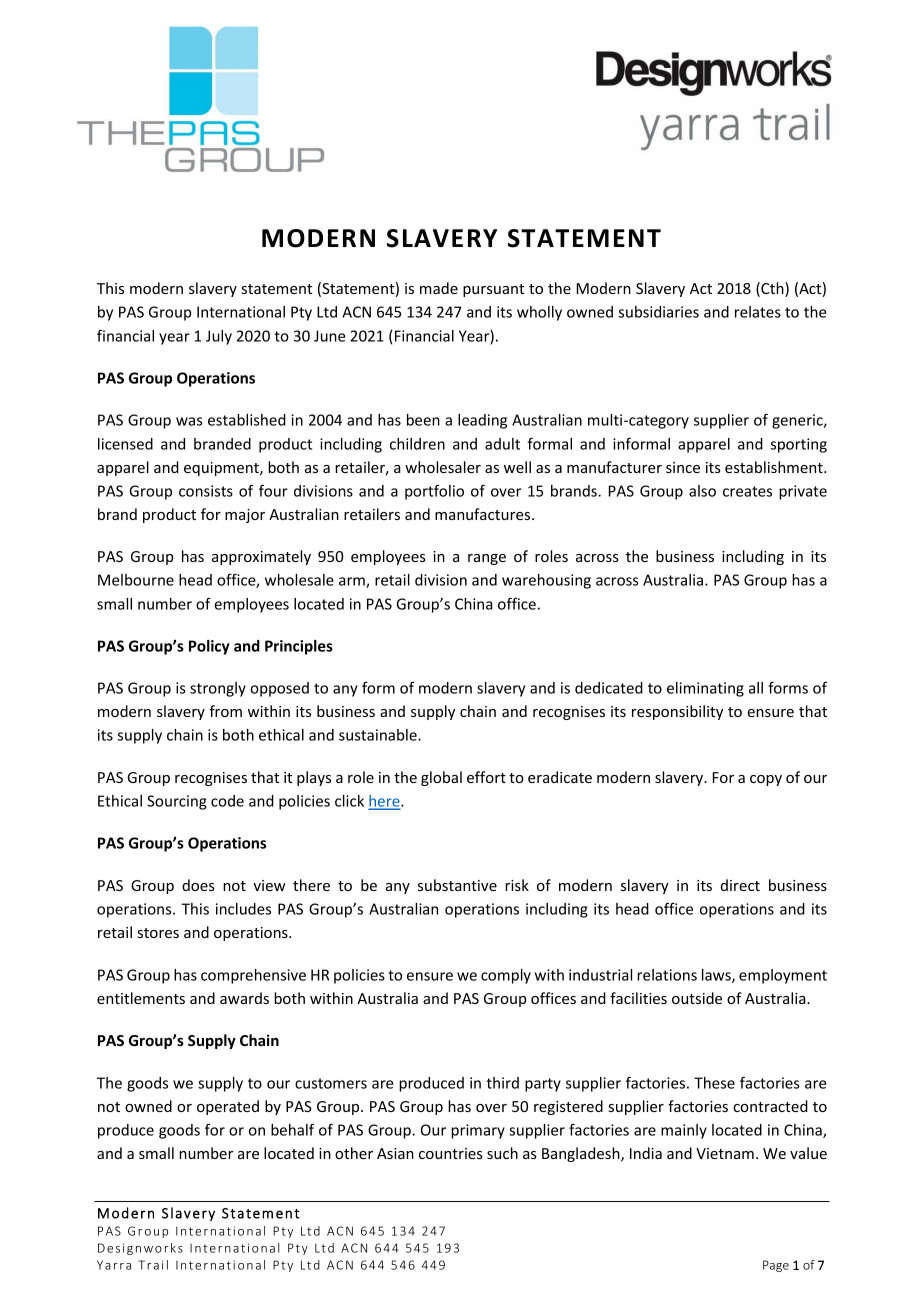 Image resolution: width=924 pixels, height=1308 pixels. Describe the element at coordinates (758, 312) in the image. I see `relates` at that location.
